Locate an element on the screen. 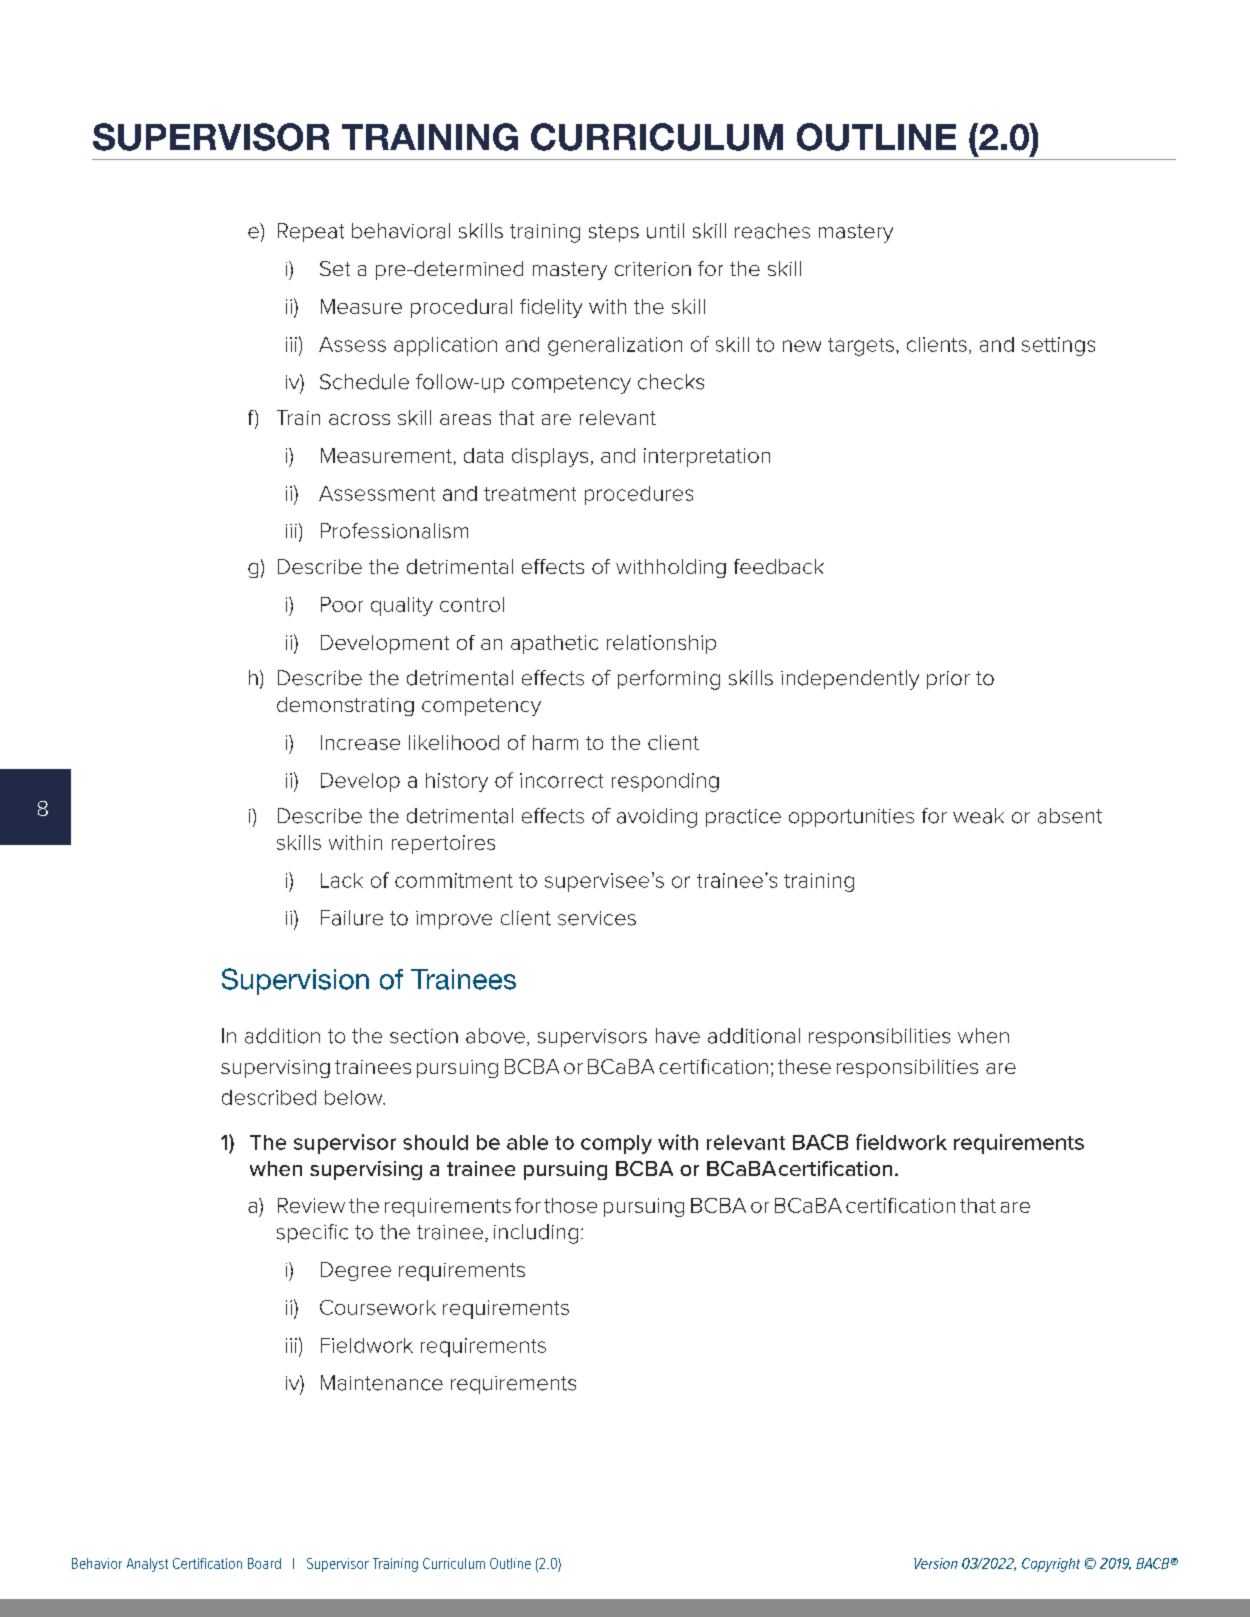 This screenshot has height=1617, width=1250. comply is located at coordinates (616, 1144).
